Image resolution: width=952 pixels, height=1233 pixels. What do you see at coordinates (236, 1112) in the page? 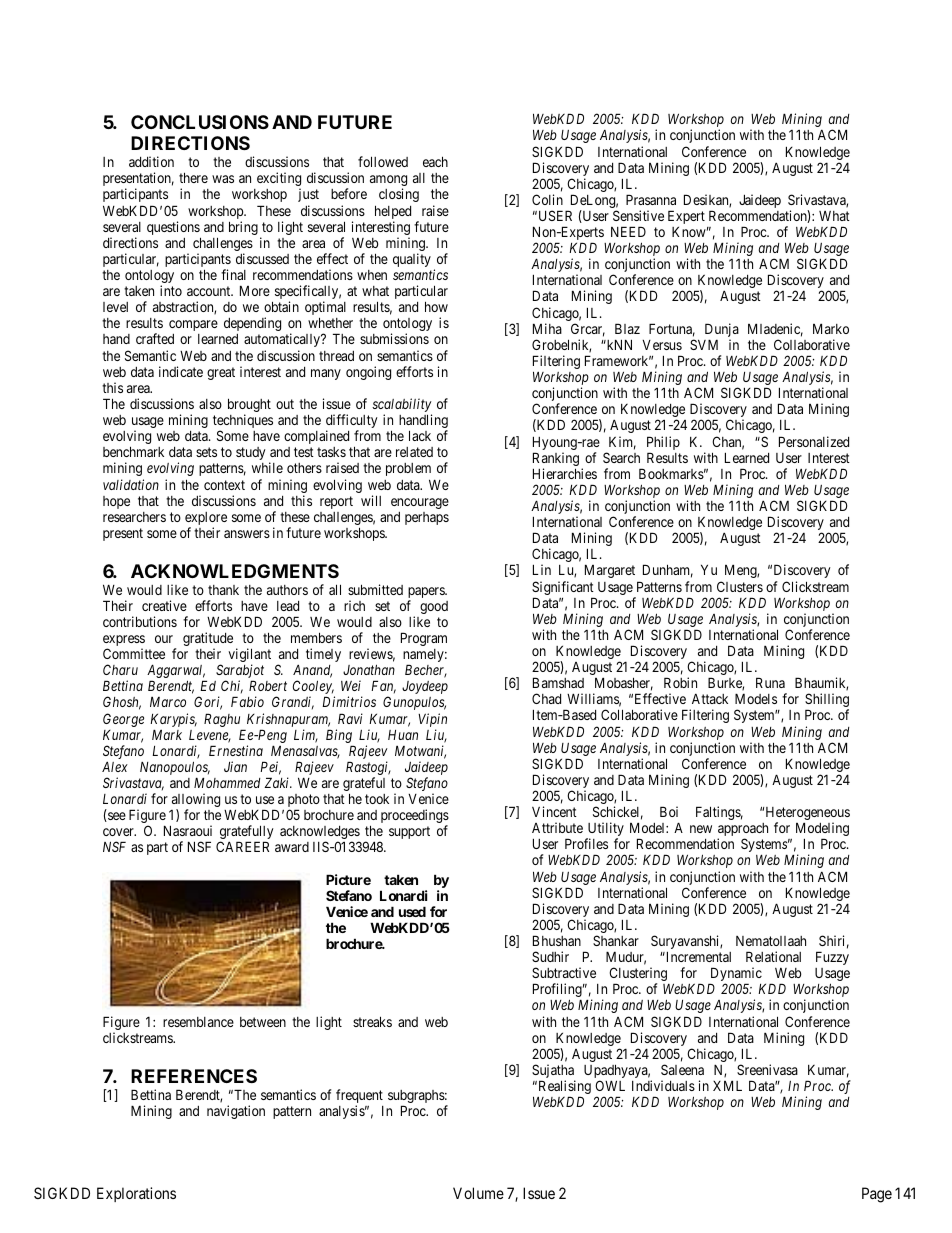
I see `navigation` at bounding box center [236, 1112].
